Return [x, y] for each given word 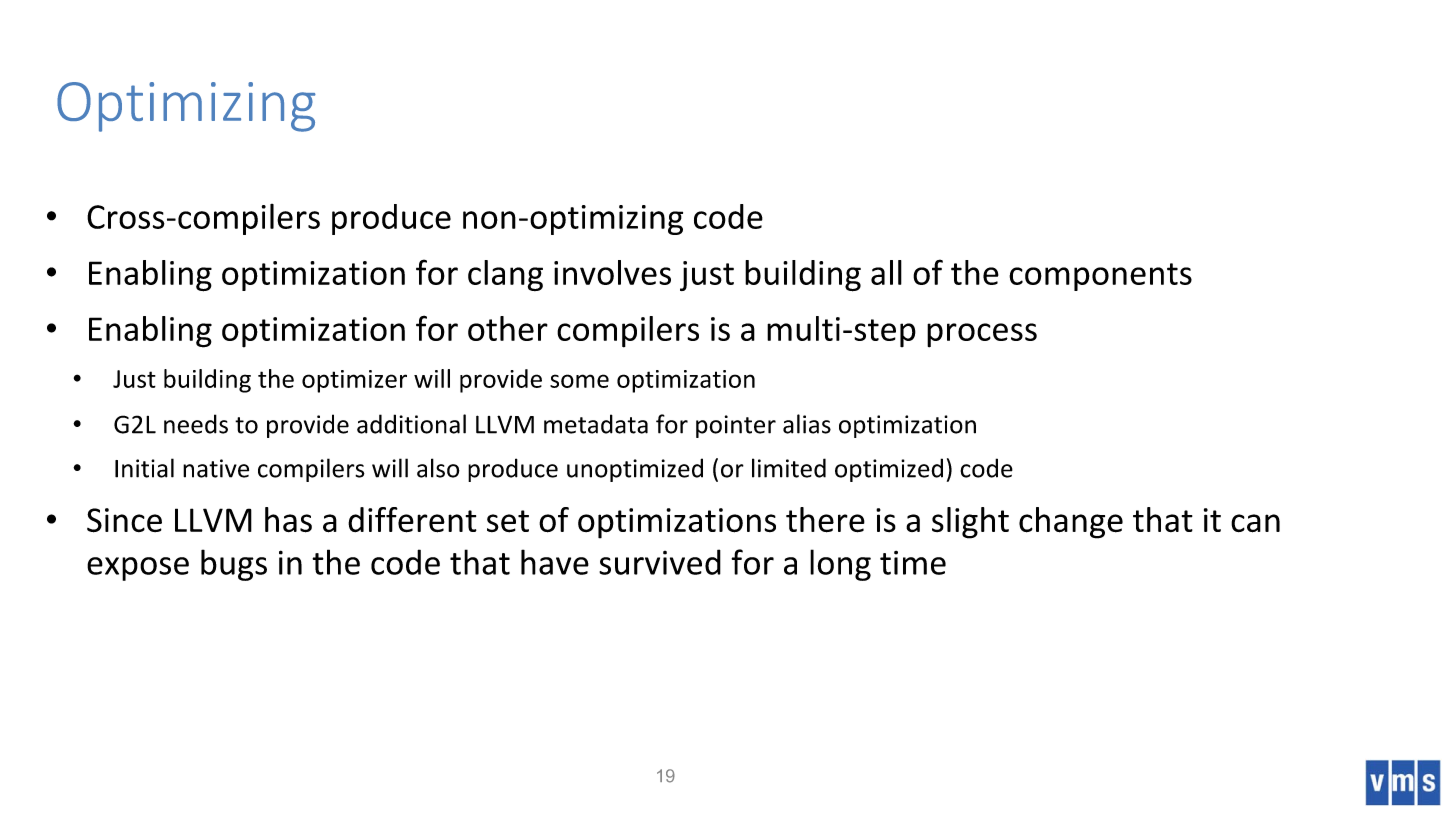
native [216, 468]
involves [612, 272]
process [982, 335]
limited [789, 468]
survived [660, 562]
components [1100, 277]
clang [505, 275]
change [1071, 523]
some [579, 381]
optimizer [354, 381]
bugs [234, 565]
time [913, 563]
